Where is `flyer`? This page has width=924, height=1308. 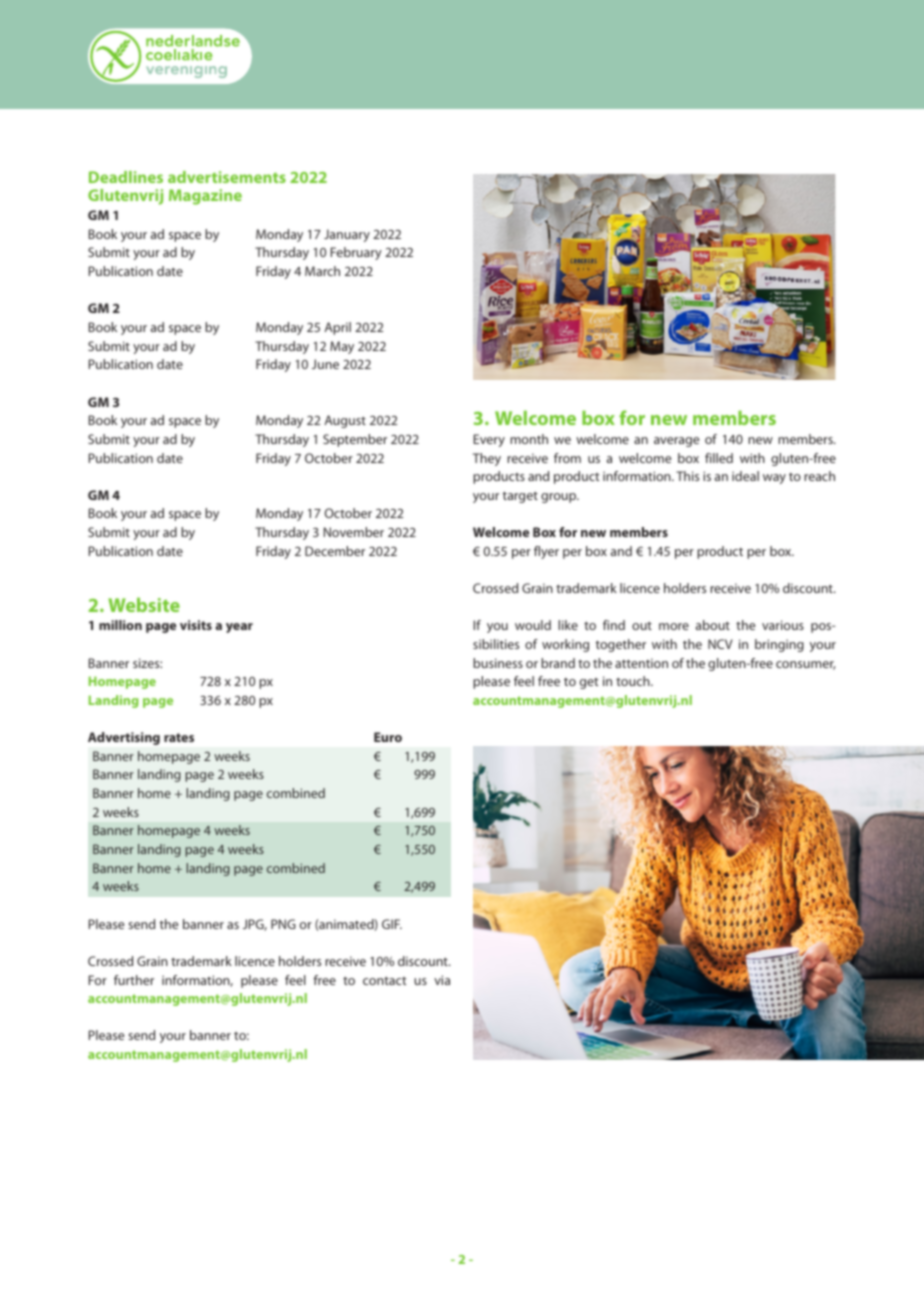 flyer is located at coordinates (546, 552).
